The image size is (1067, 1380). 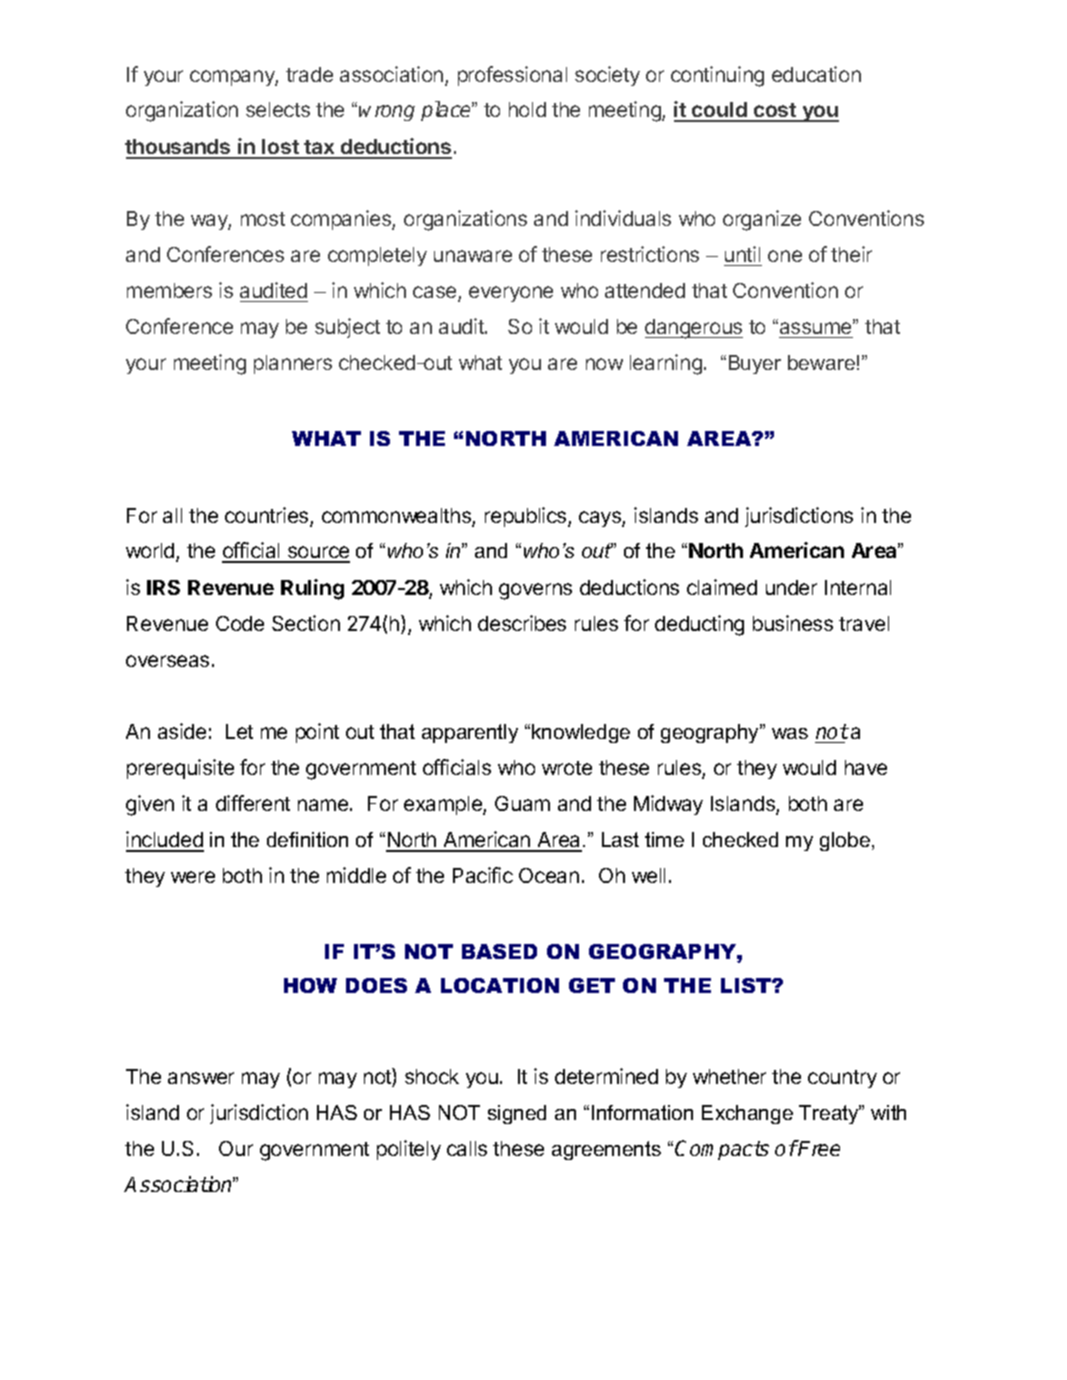 What do you see at coordinates (527, 109) in the page?
I see `hold` at bounding box center [527, 109].
